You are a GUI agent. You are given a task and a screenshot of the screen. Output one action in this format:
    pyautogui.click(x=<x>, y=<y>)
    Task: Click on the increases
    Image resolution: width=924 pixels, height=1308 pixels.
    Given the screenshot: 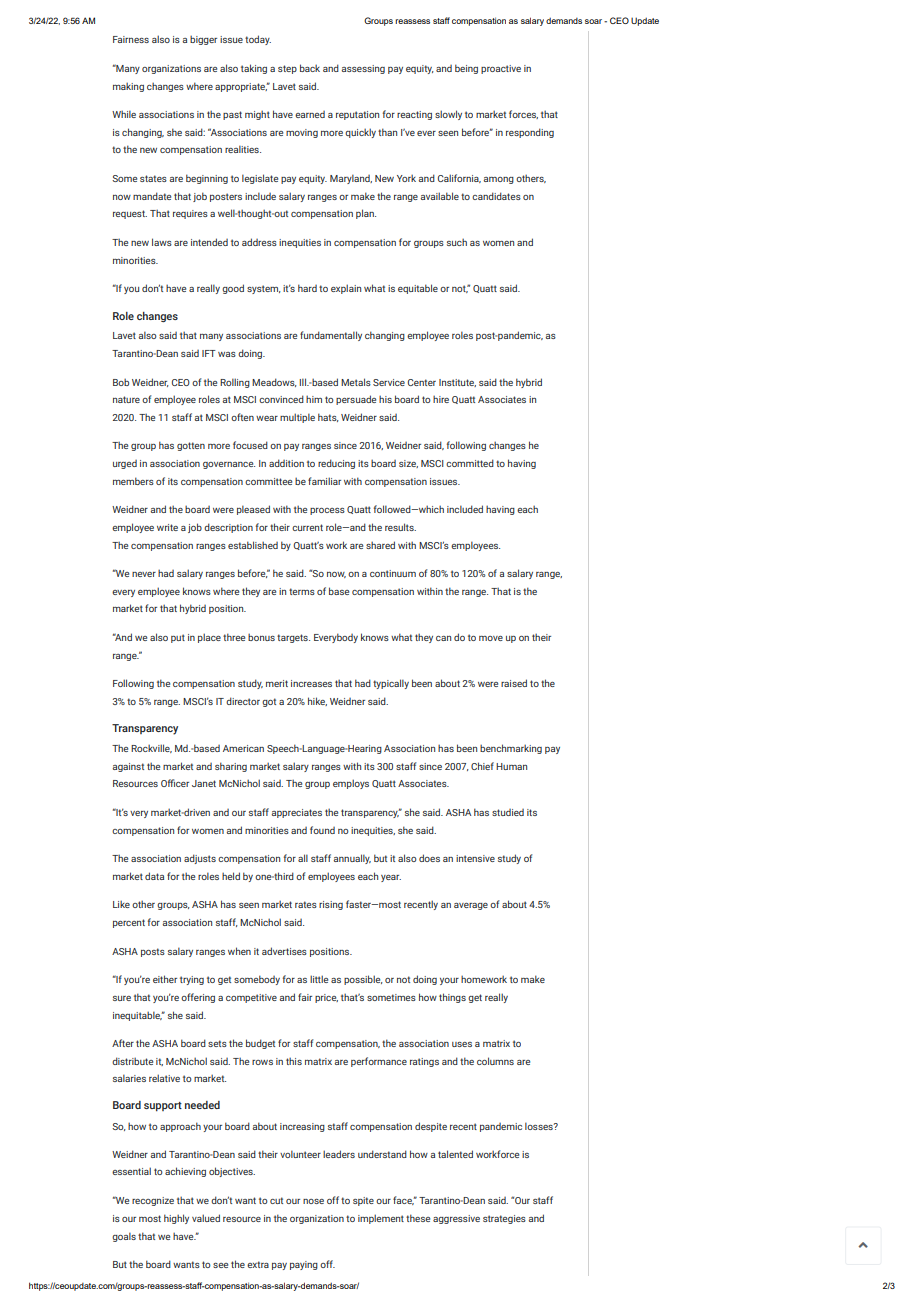 What is the action you would take?
    pyautogui.click(x=311, y=683)
